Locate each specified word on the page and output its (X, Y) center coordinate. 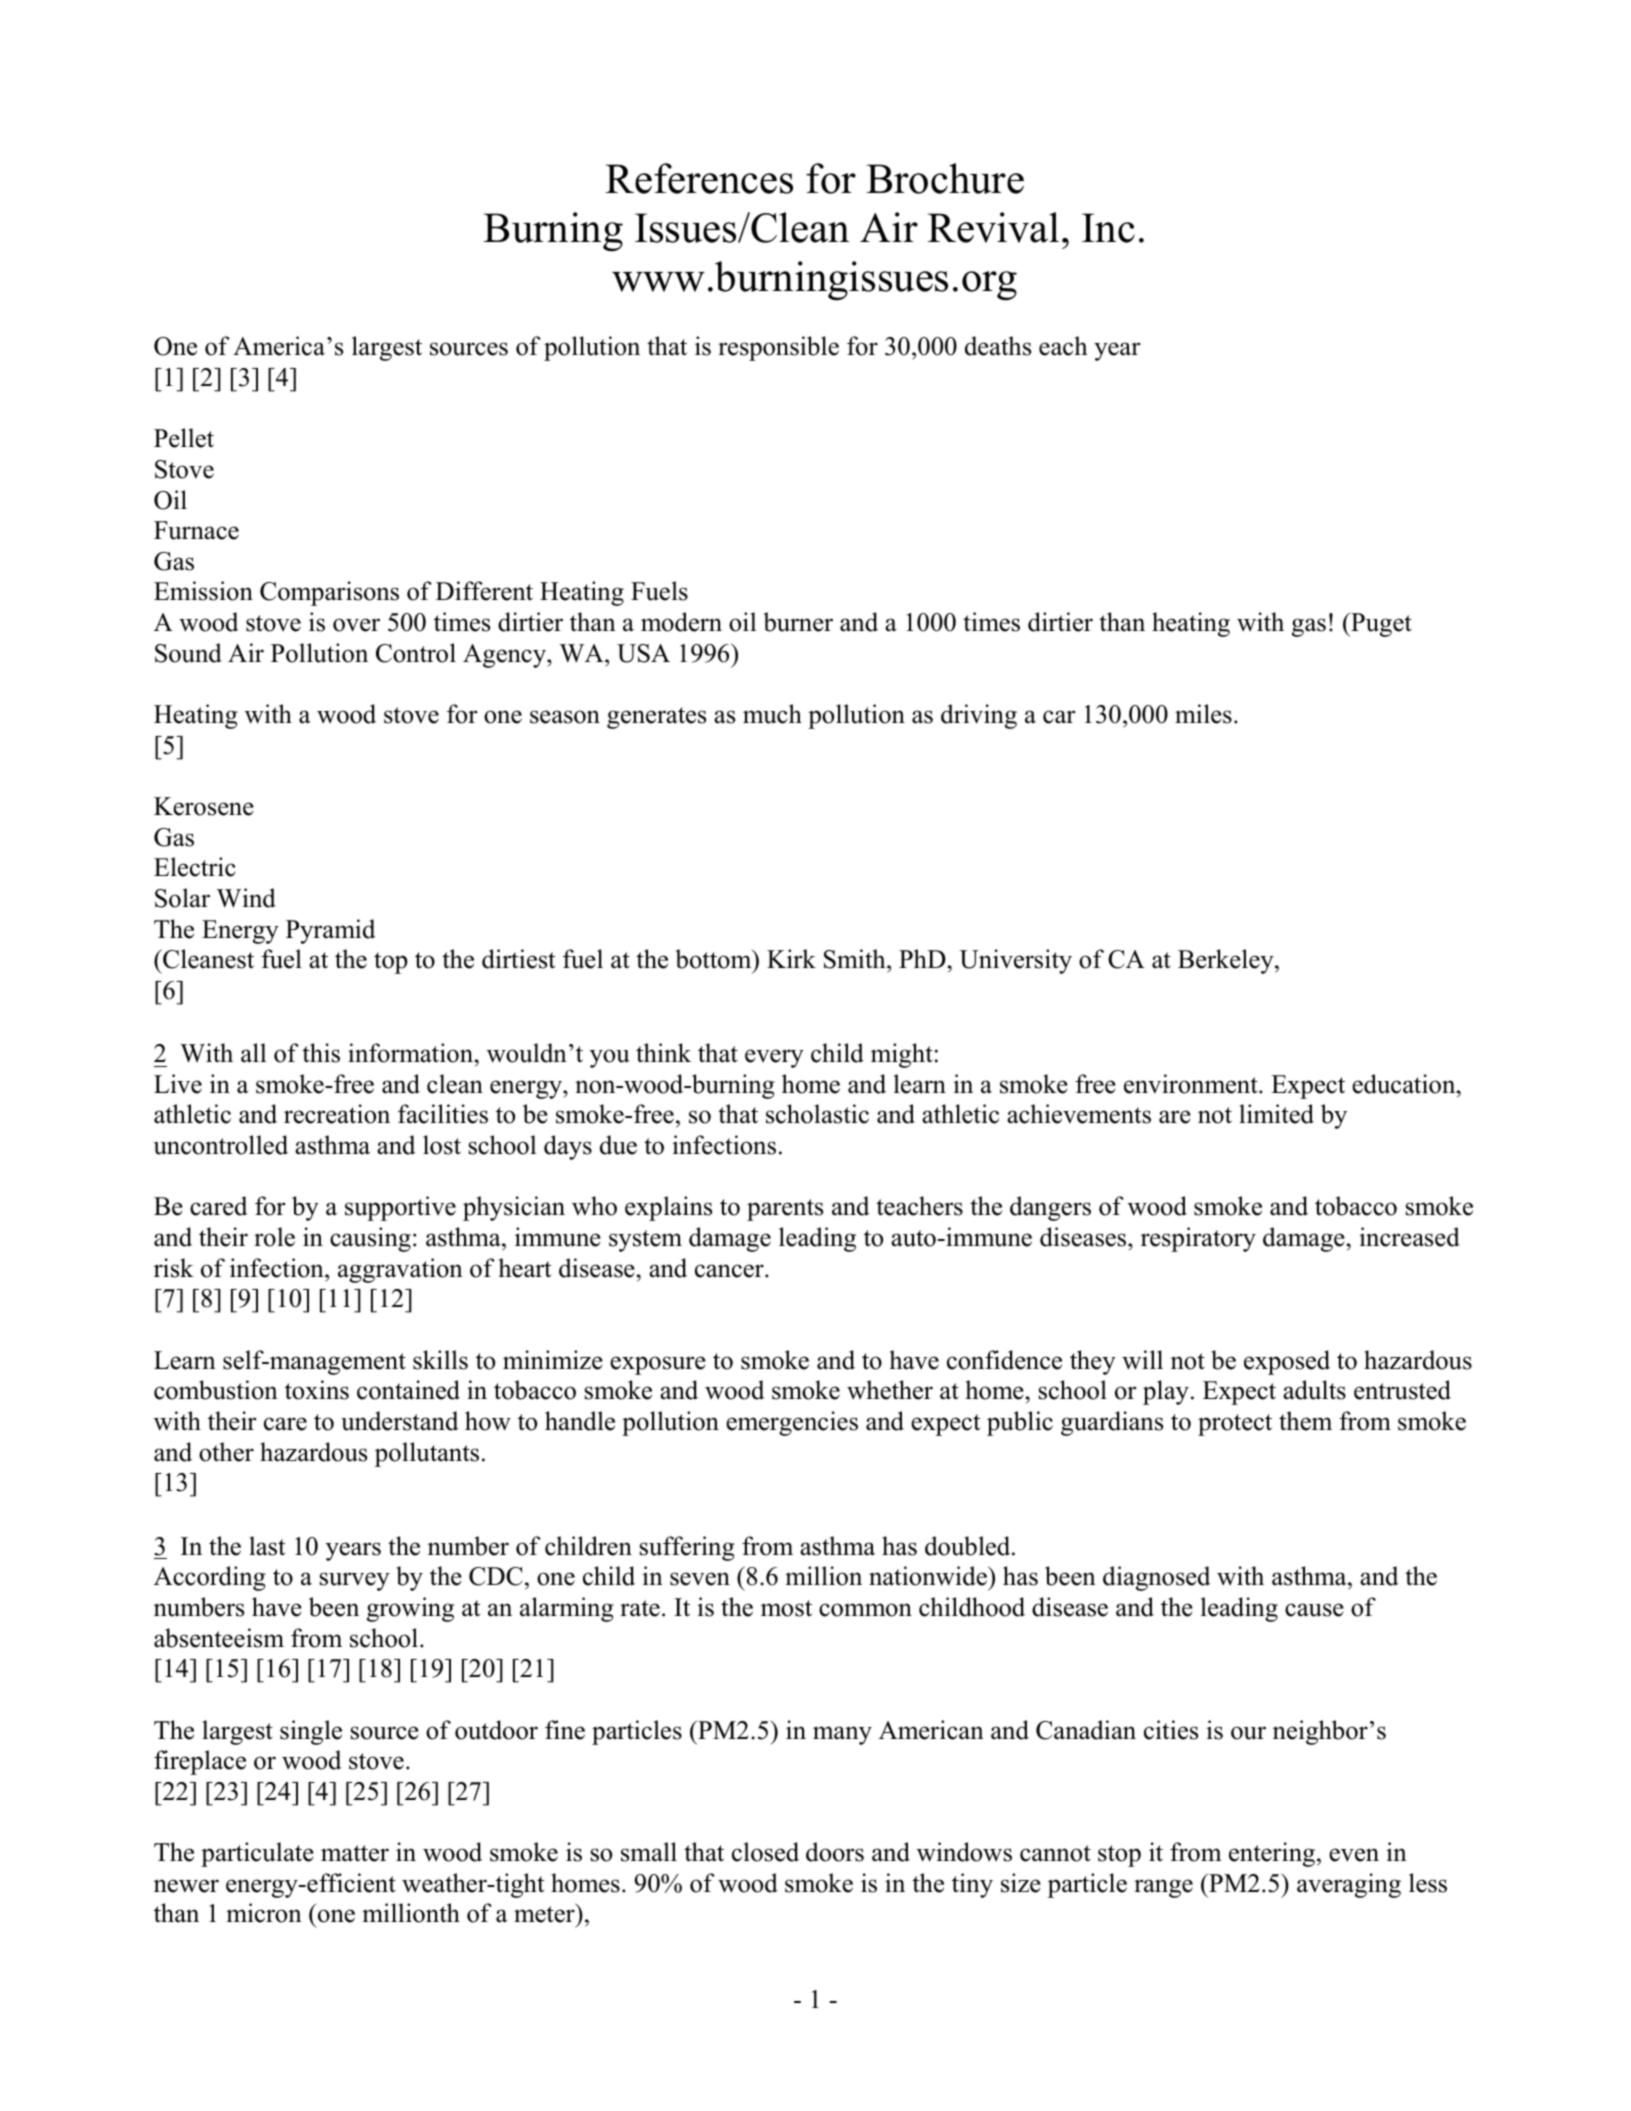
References (699, 178)
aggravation (400, 1270)
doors (835, 1852)
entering (1272, 1854)
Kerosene (204, 806)
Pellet (184, 438)
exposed (1287, 1362)
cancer (730, 1271)
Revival (993, 227)
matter (355, 1853)
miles (1203, 714)
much (772, 714)
